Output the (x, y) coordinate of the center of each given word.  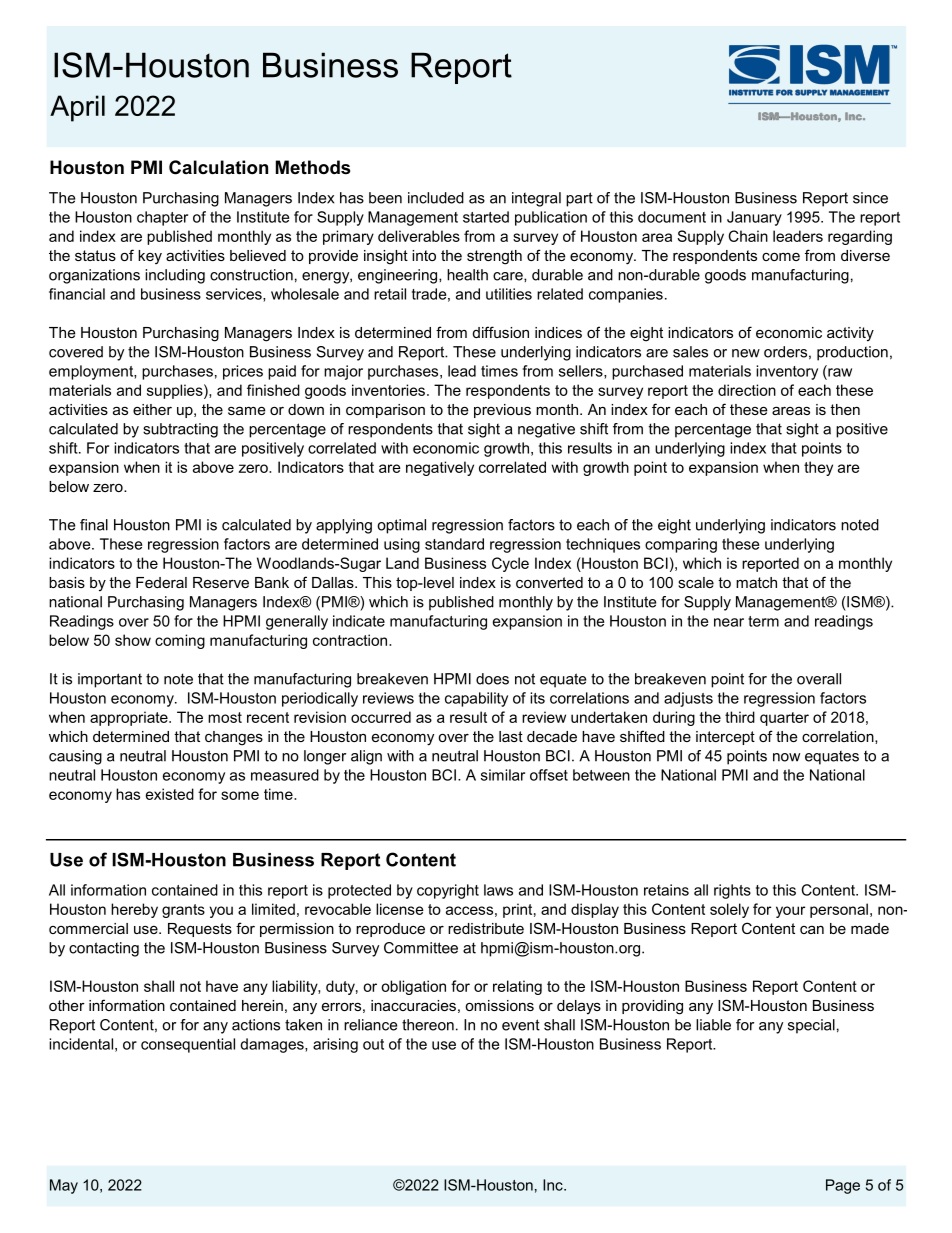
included (436, 198)
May (64, 1186)
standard (454, 544)
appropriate (130, 718)
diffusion (501, 332)
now (786, 757)
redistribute (486, 928)
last (511, 736)
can (812, 930)
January (754, 218)
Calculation (218, 167)
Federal (161, 582)
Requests (200, 930)
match (756, 582)
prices (243, 372)
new (746, 353)
